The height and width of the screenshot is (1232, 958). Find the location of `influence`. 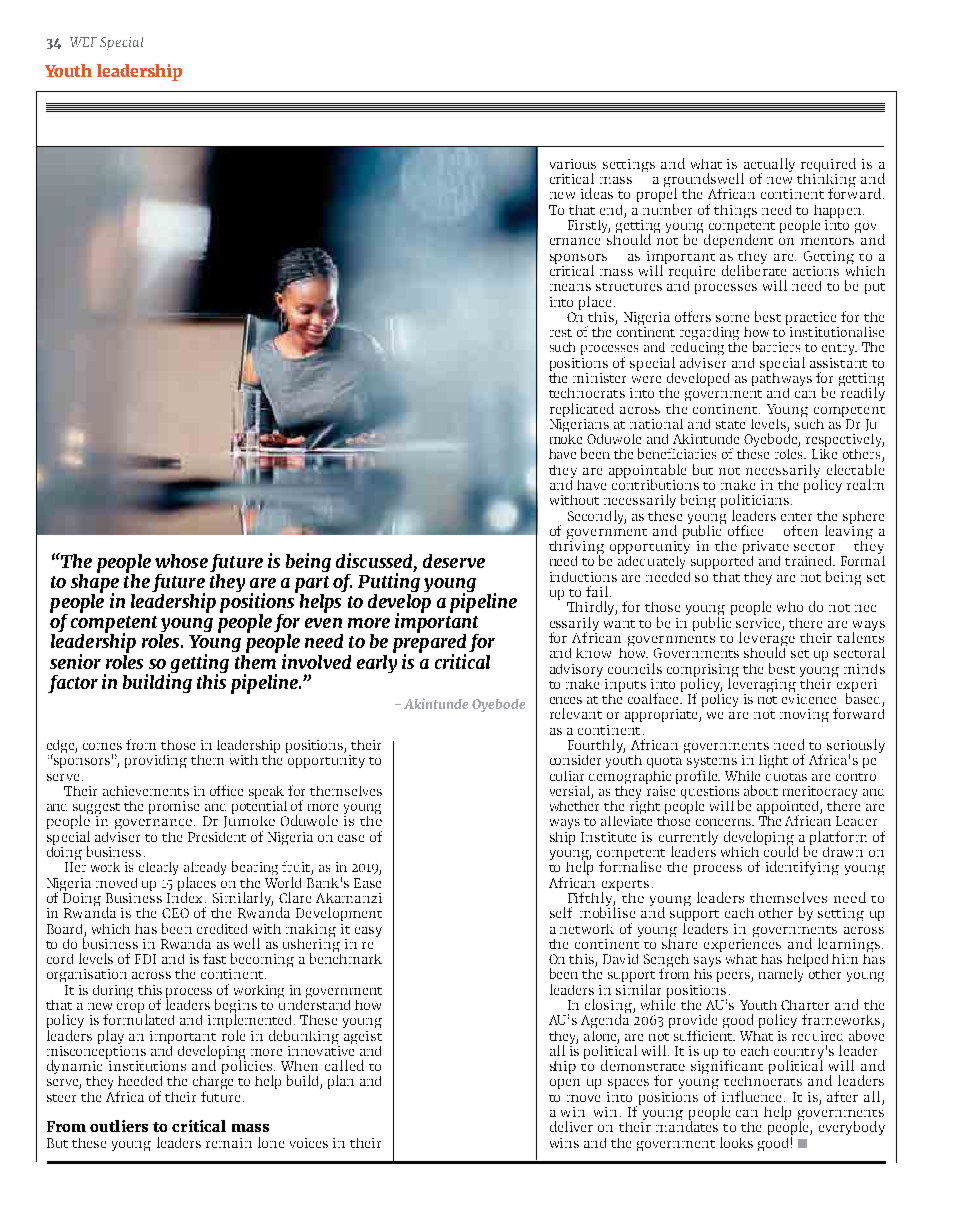

influence is located at coordinates (753, 1096).
